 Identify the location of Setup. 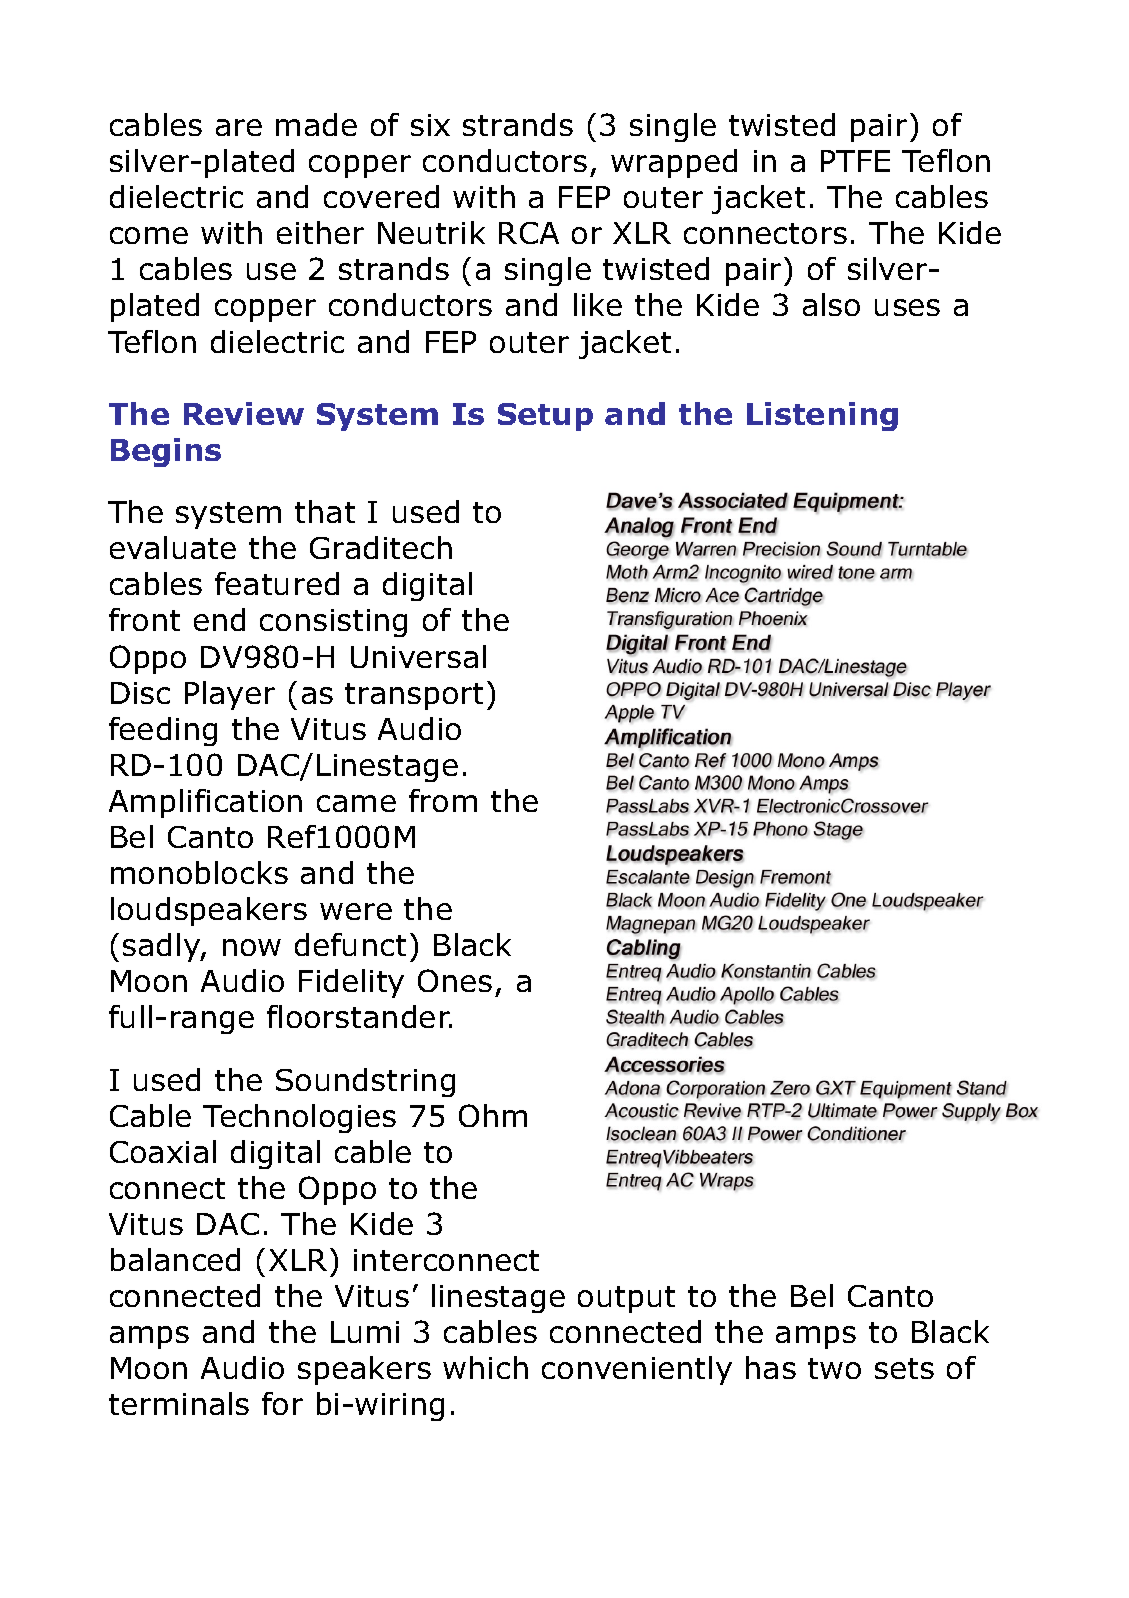
(545, 417).
